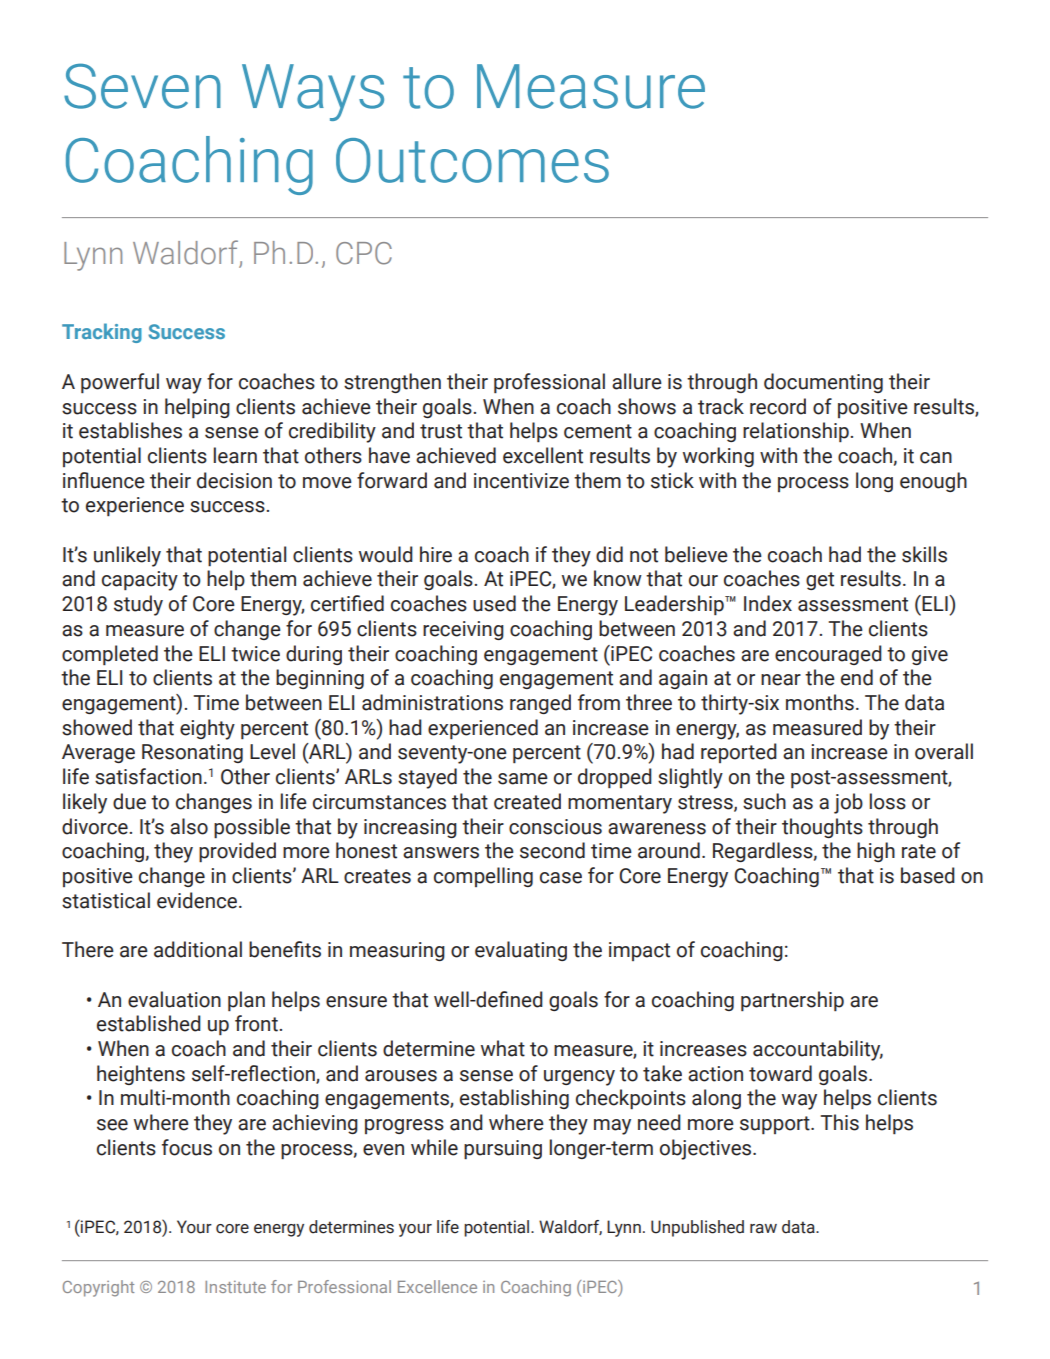 The height and width of the page is (1359, 1050). Describe the element at coordinates (207, 729) in the page. I see `eighty` at that location.
